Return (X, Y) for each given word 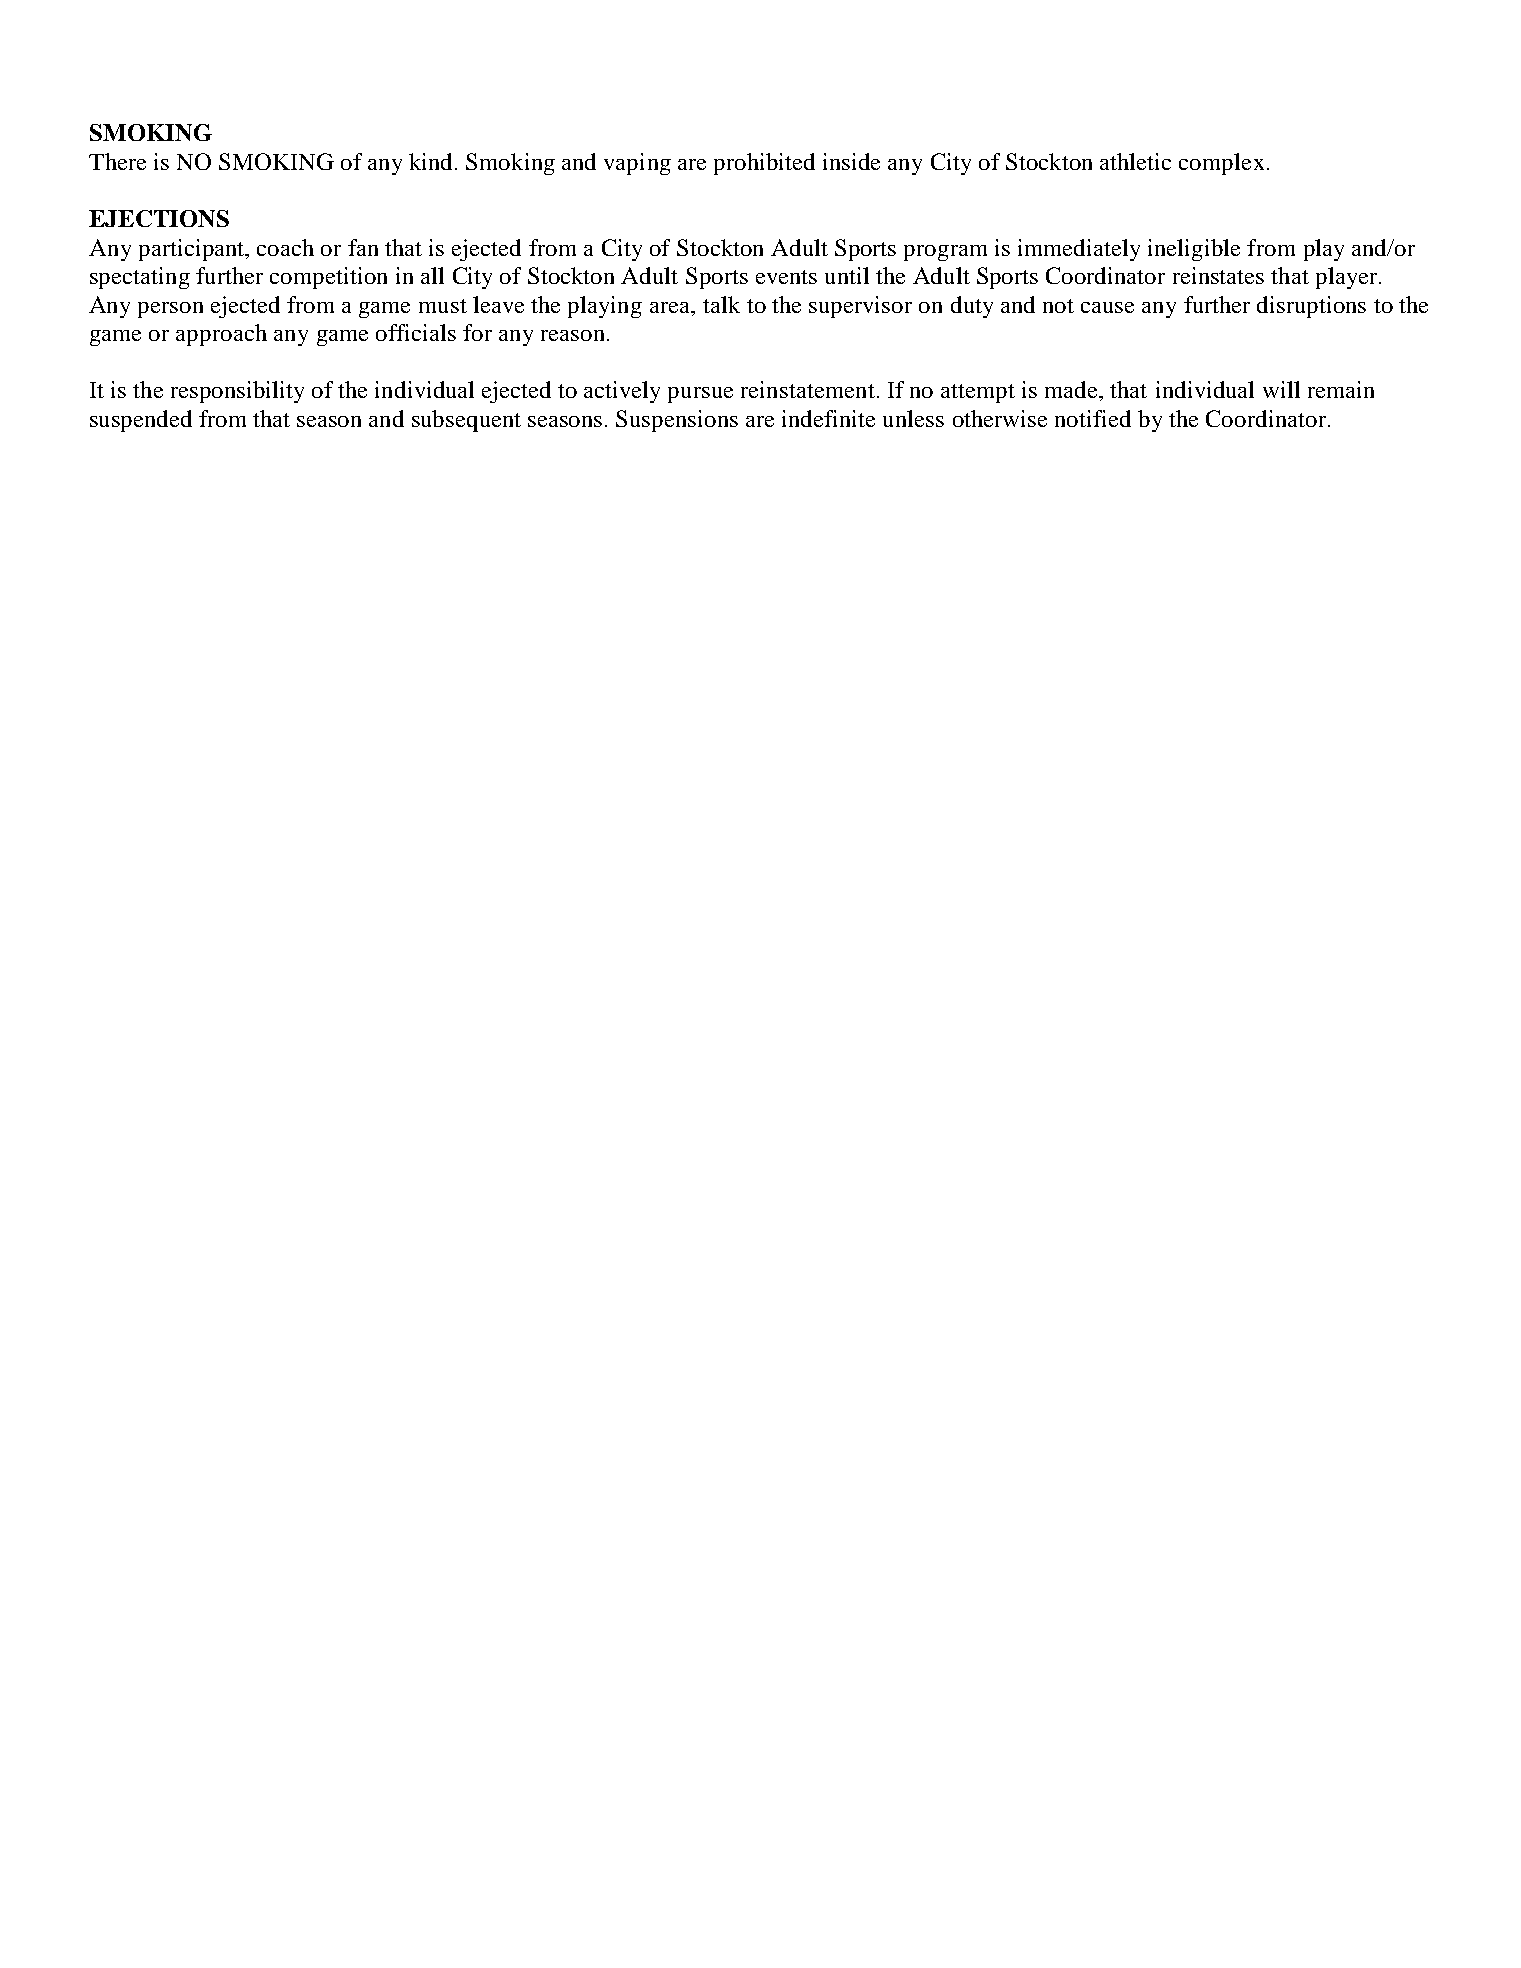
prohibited (764, 164)
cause (1107, 307)
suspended (141, 421)
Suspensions (677, 421)
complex (1221, 164)
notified (1093, 418)
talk (721, 304)
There (117, 161)
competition (328, 278)
